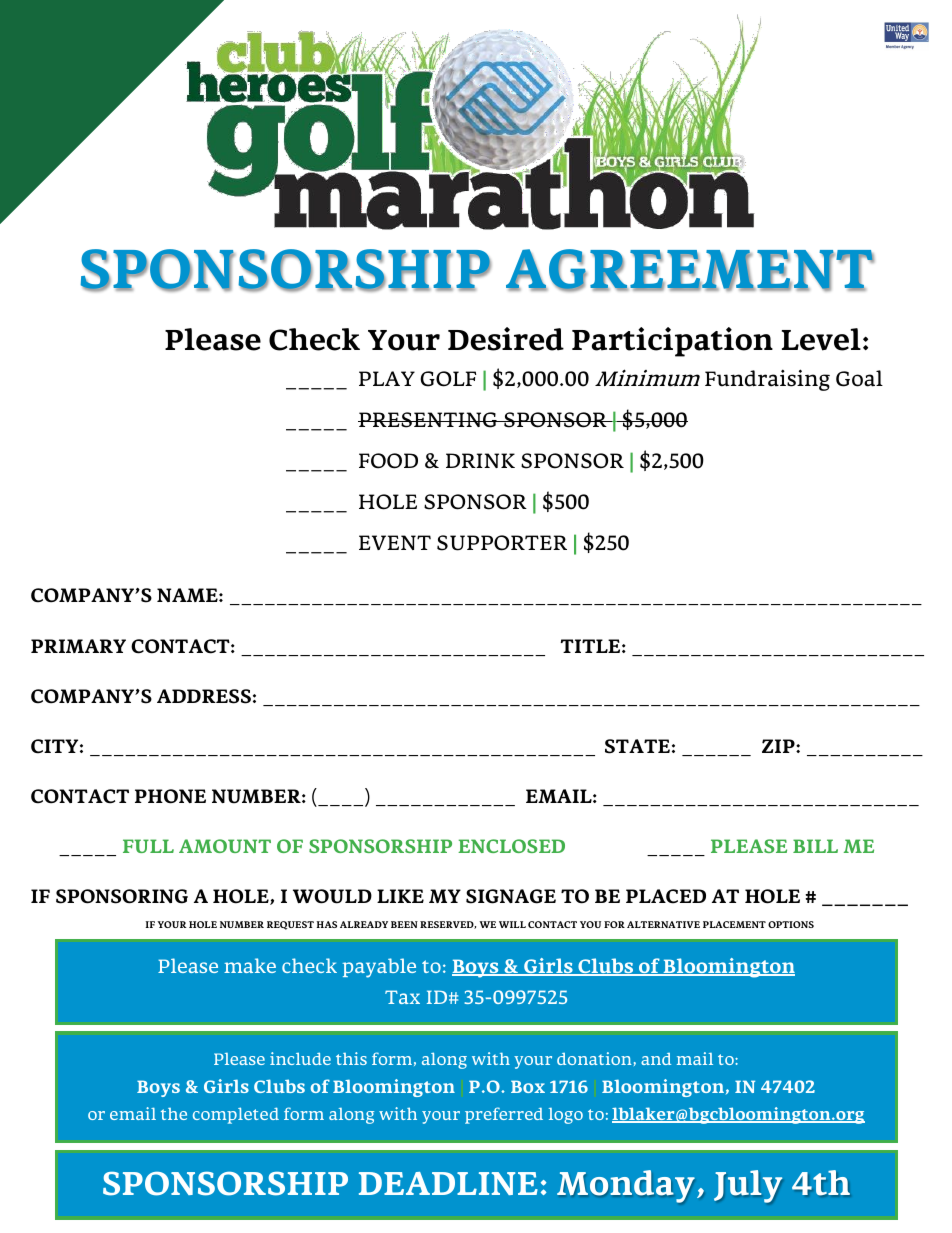 The height and width of the screenshot is (1233, 952). I want to click on the, so click(174, 1114).
